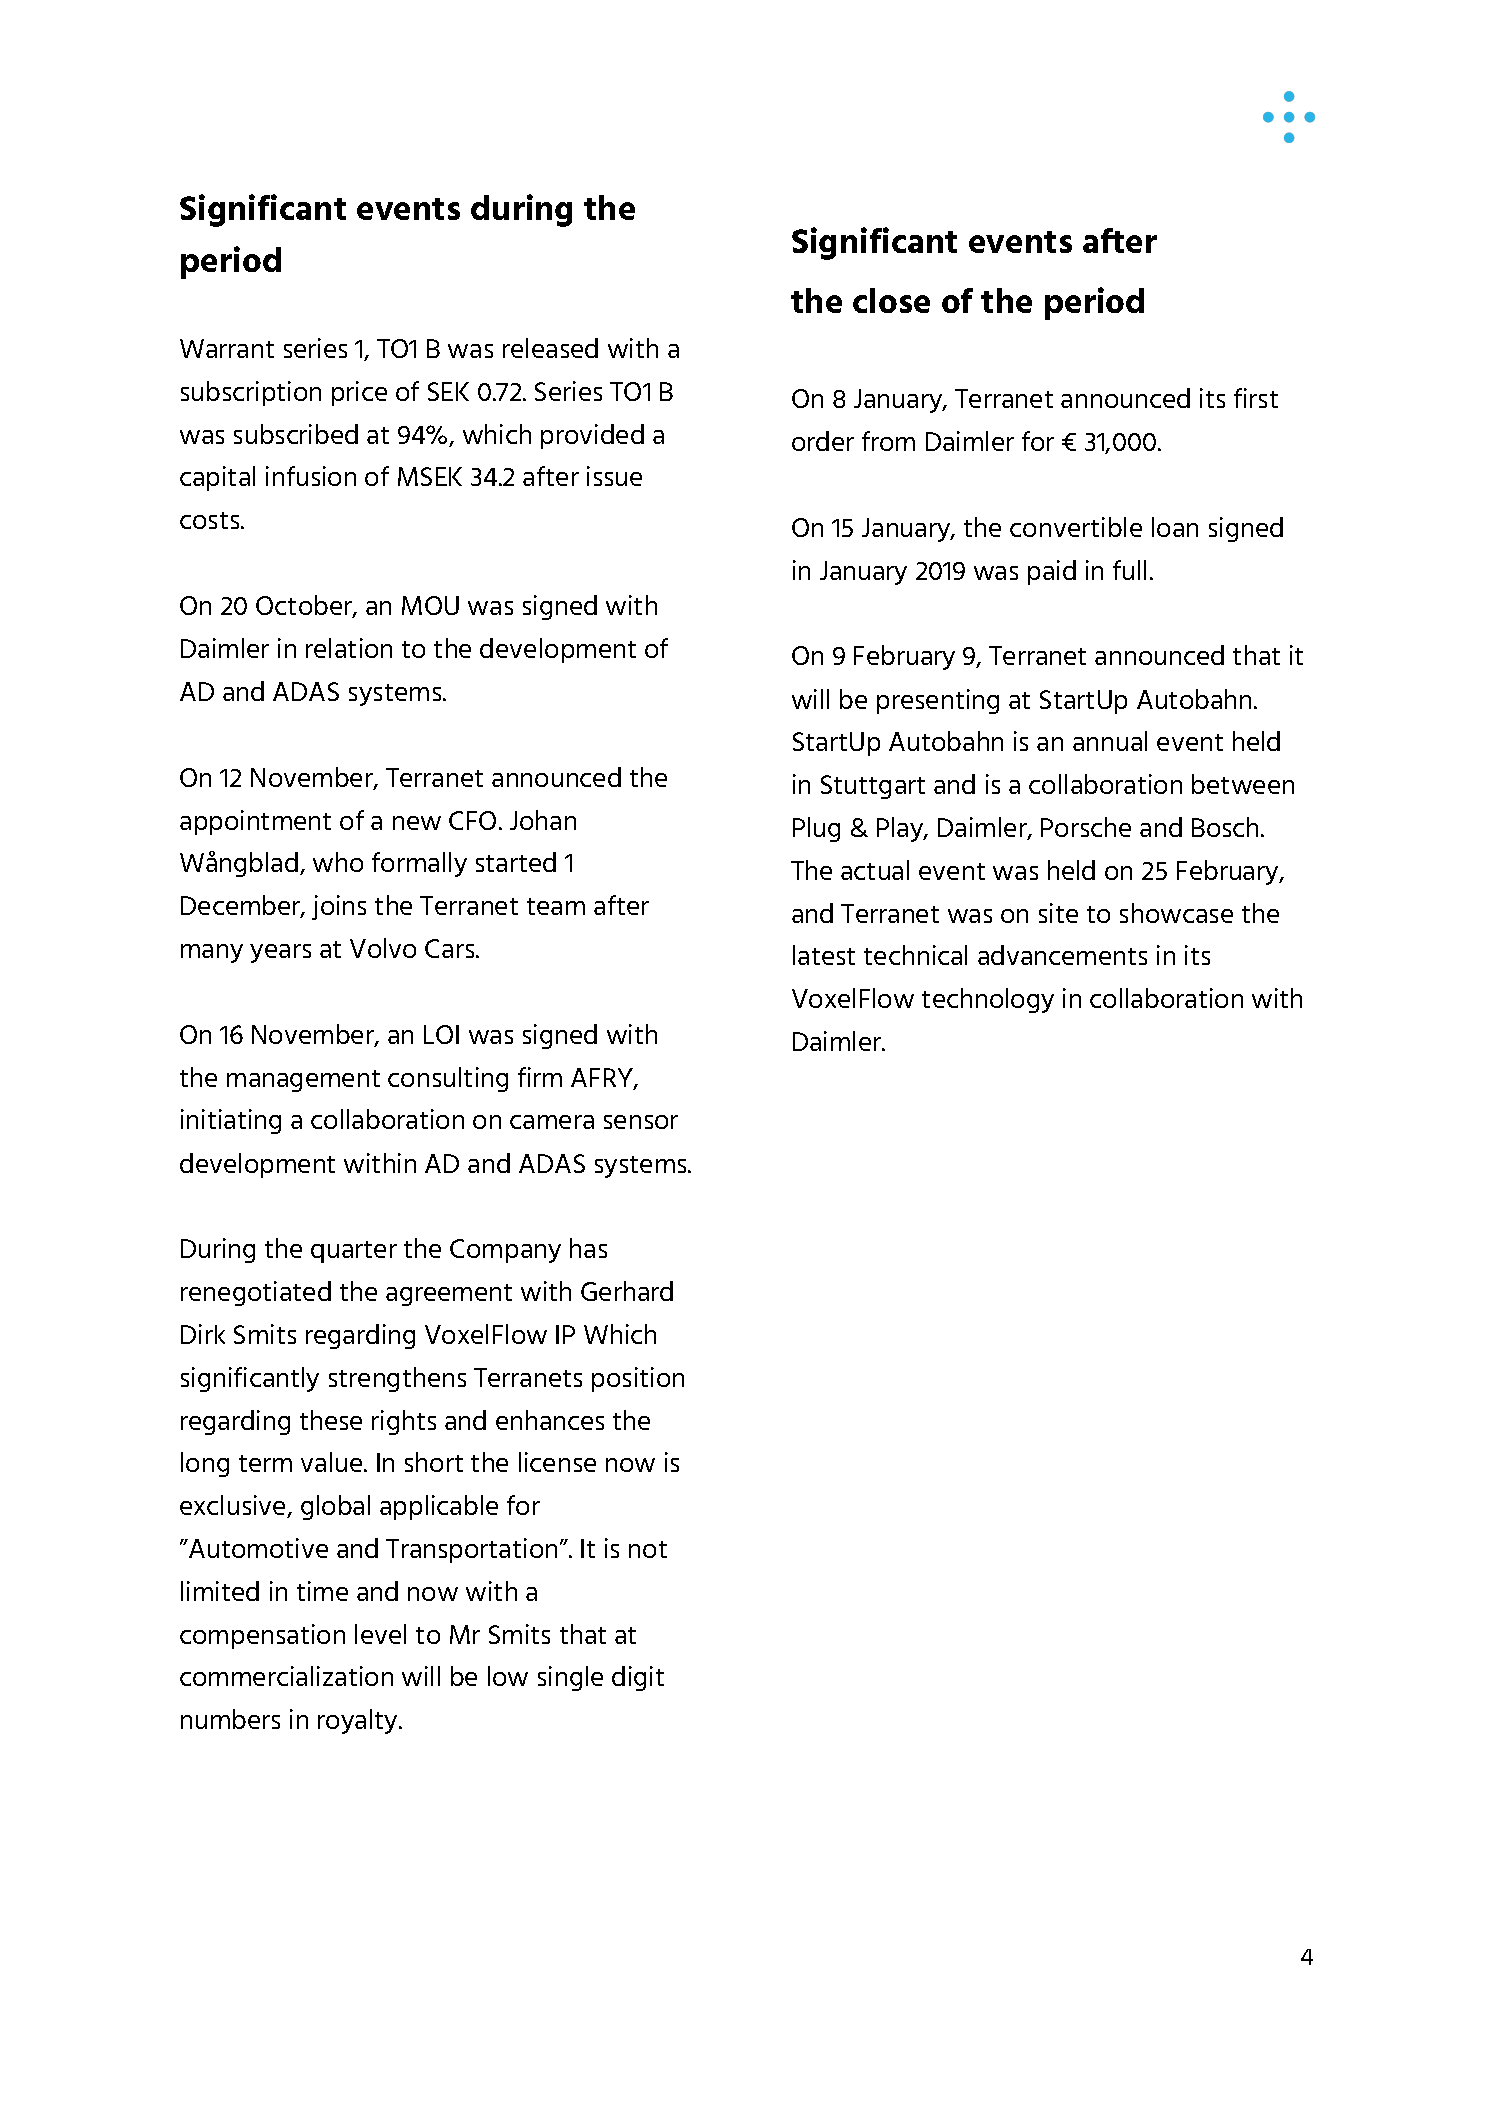  What do you see at coordinates (349, 648) in the screenshot?
I see `relation` at bounding box center [349, 648].
